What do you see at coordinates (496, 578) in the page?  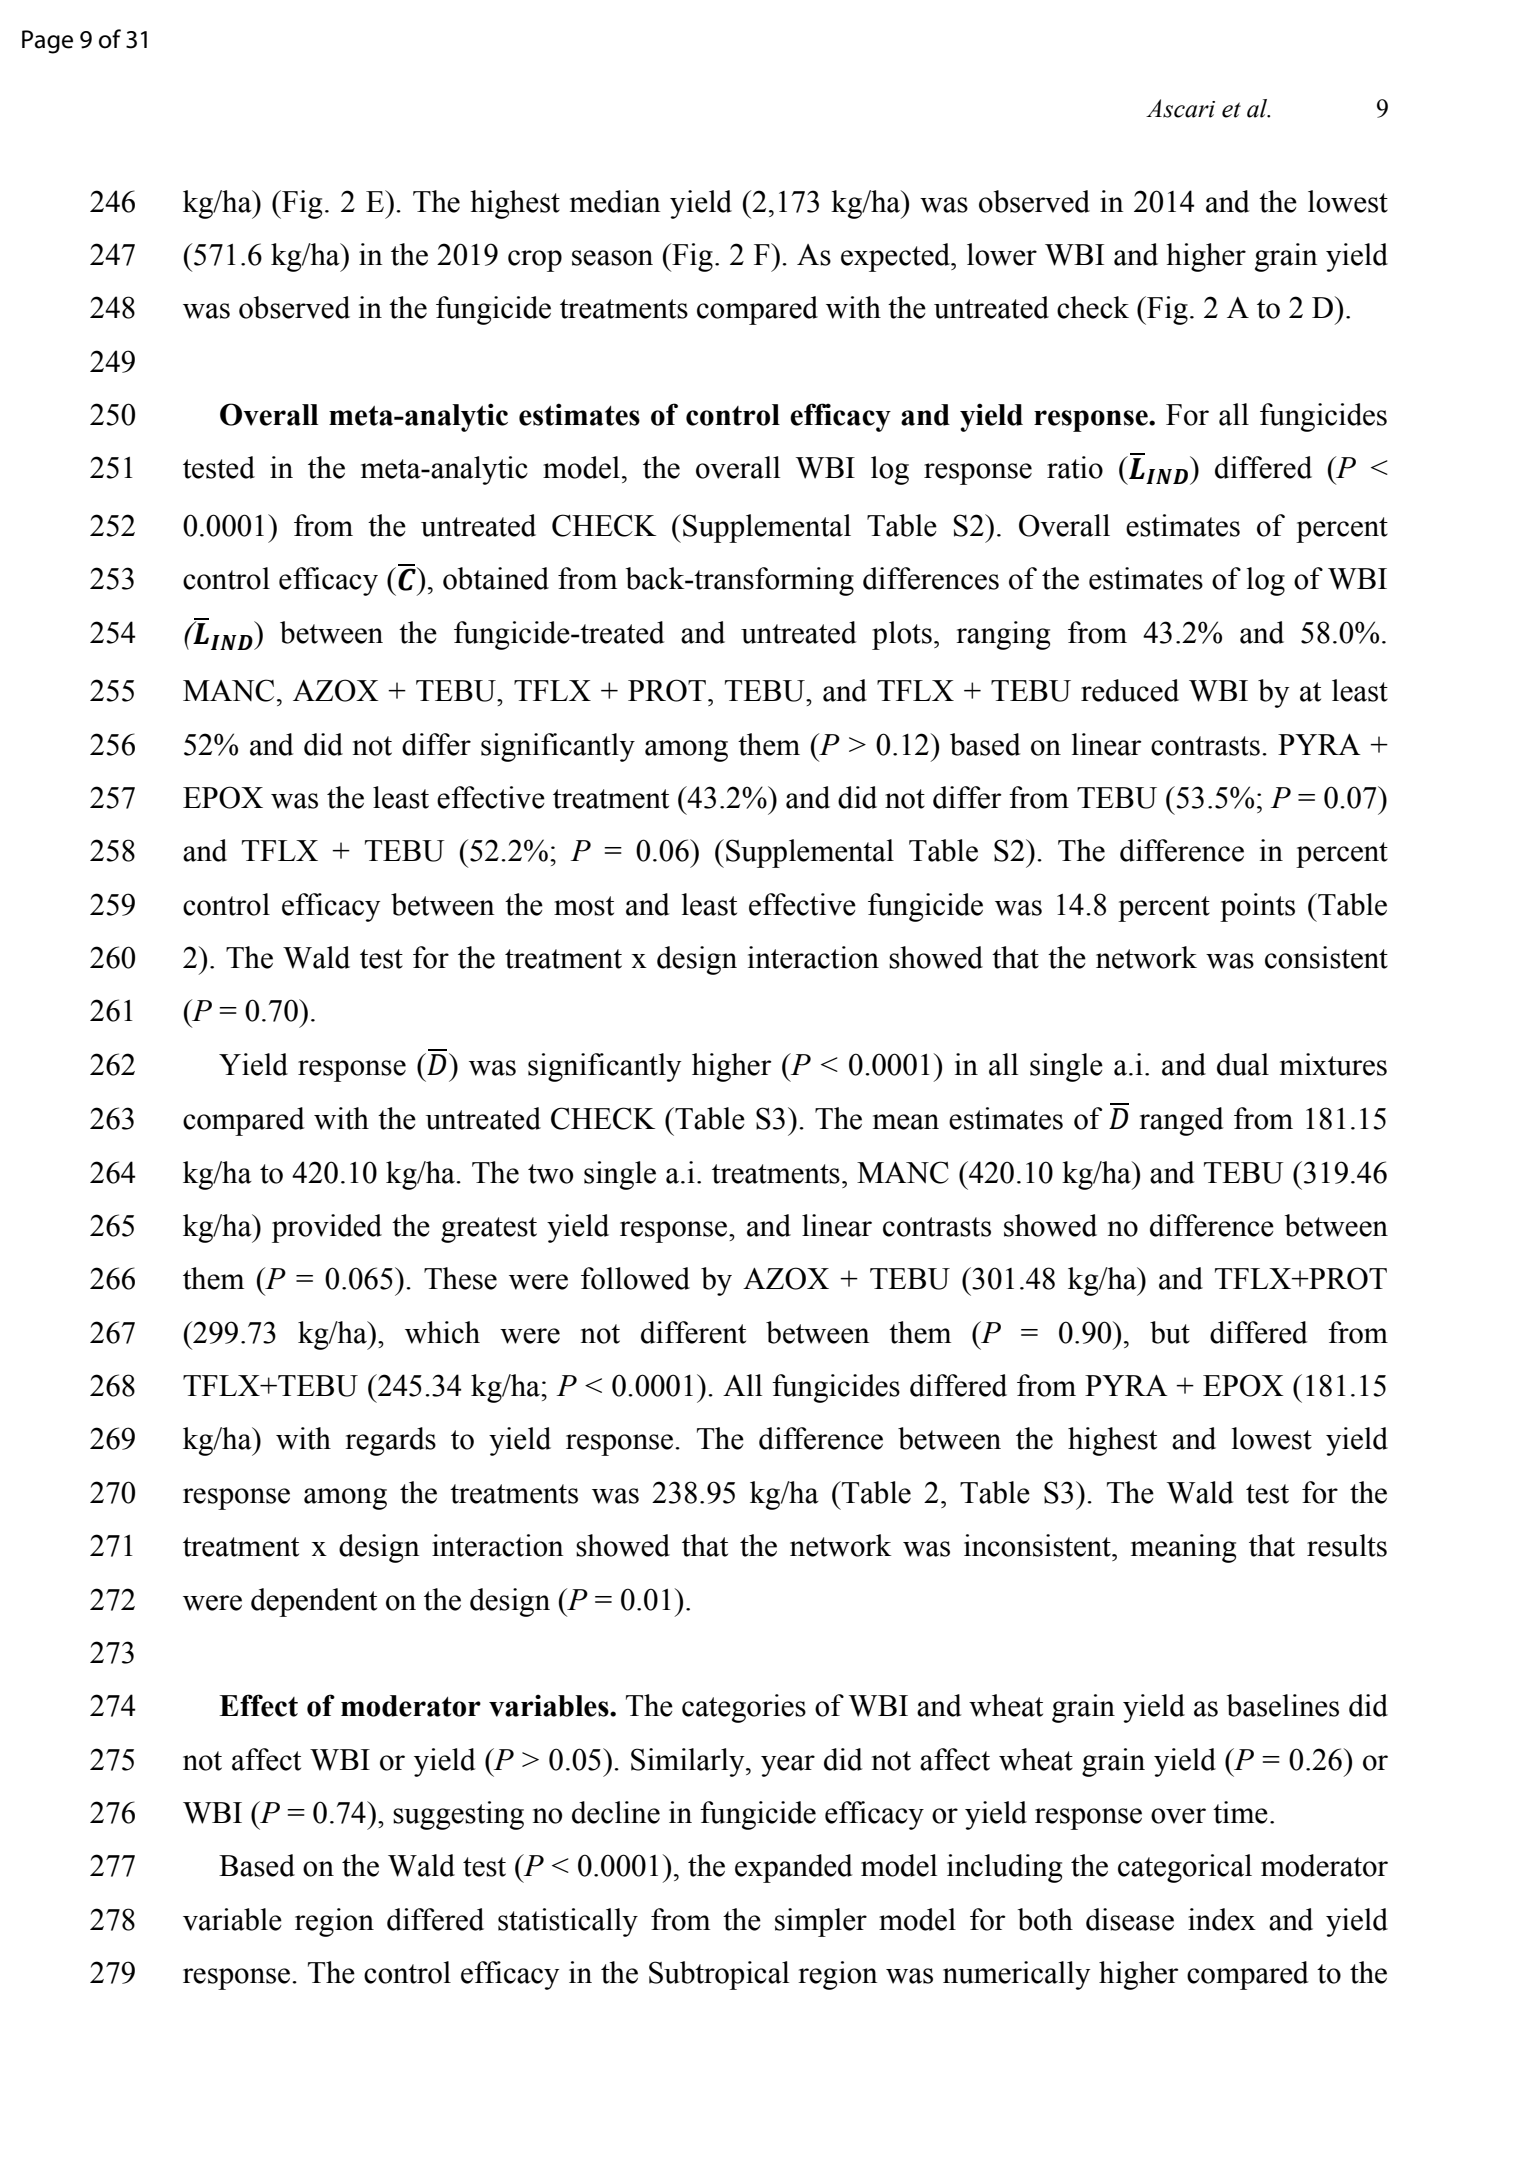 I see `obtained` at bounding box center [496, 578].
